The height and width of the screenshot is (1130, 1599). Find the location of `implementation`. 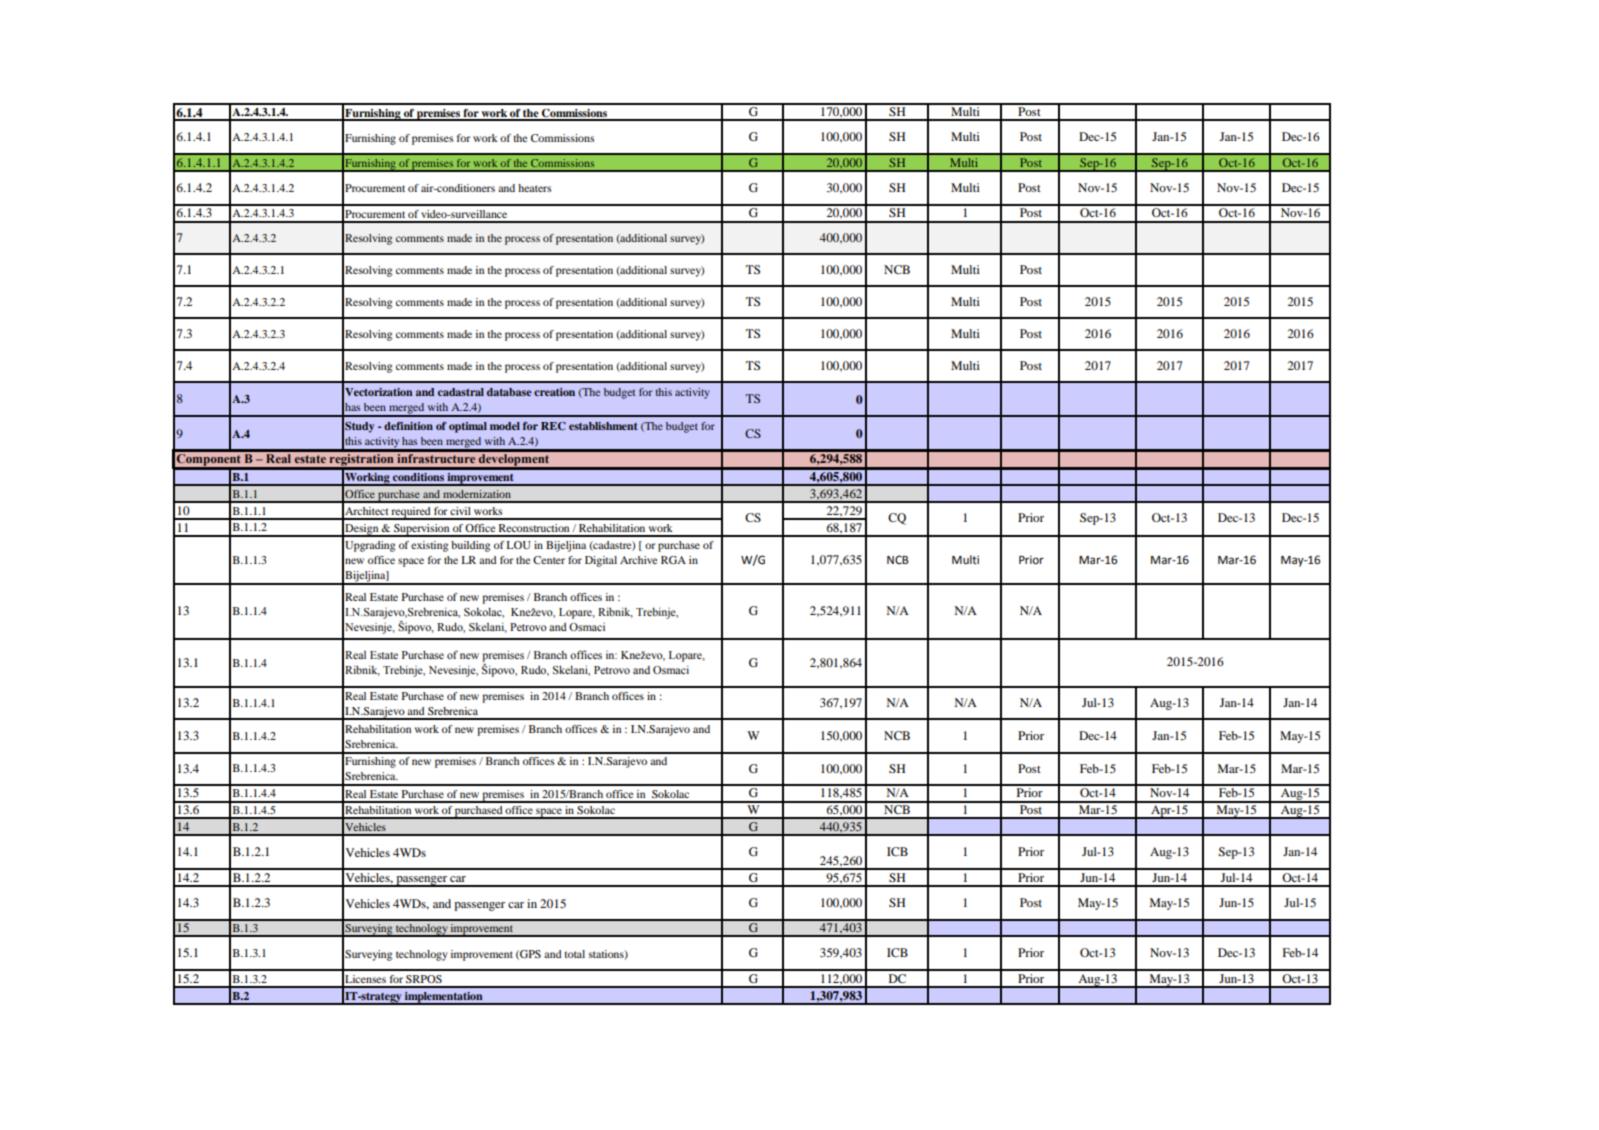

implementation is located at coordinates (444, 998).
